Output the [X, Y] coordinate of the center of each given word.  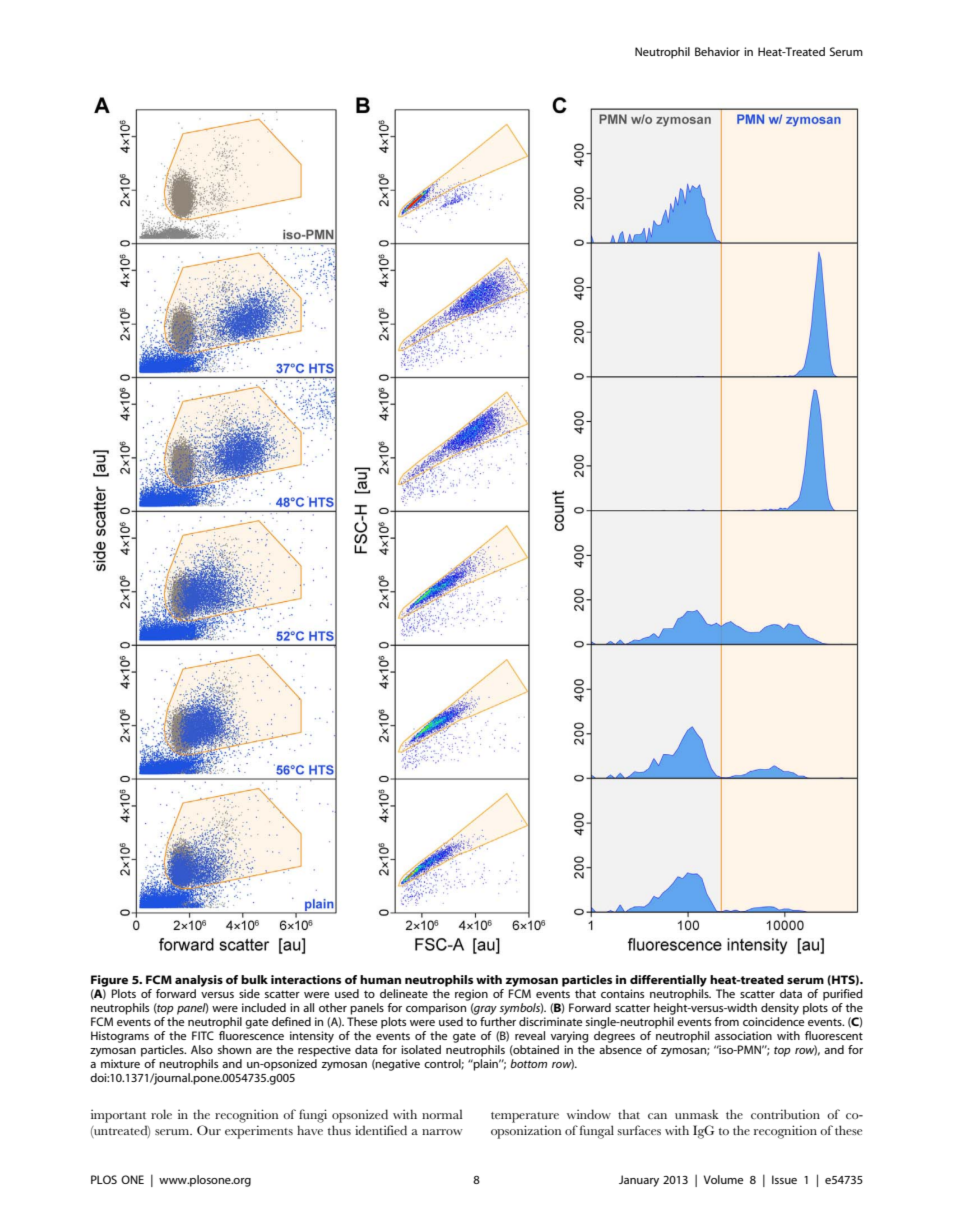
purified [843, 995]
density [780, 1009]
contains [622, 993]
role [161, 1114]
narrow [442, 1132]
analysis [199, 982]
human [380, 979]
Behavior [717, 51]
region [471, 995]
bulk [254, 979]
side [249, 993]
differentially [668, 982]
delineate [404, 993]
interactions [306, 979]
